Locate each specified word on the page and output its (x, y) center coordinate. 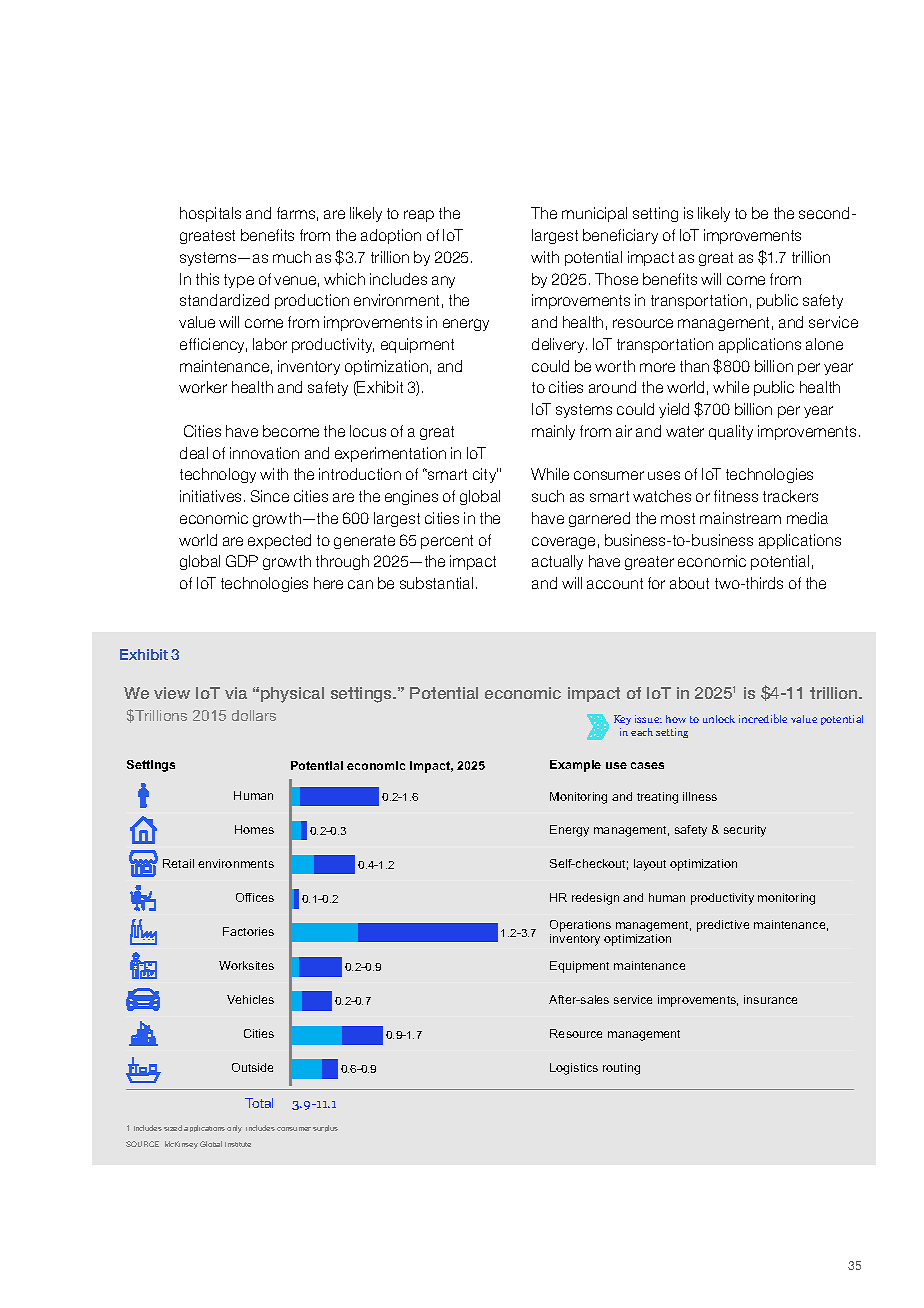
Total (259, 1103)
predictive (723, 926)
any (443, 282)
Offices (255, 897)
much (292, 257)
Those (616, 279)
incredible (763, 718)
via (236, 693)
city (485, 475)
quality (731, 432)
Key (622, 720)
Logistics (574, 1069)
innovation (264, 453)
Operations (580, 926)
